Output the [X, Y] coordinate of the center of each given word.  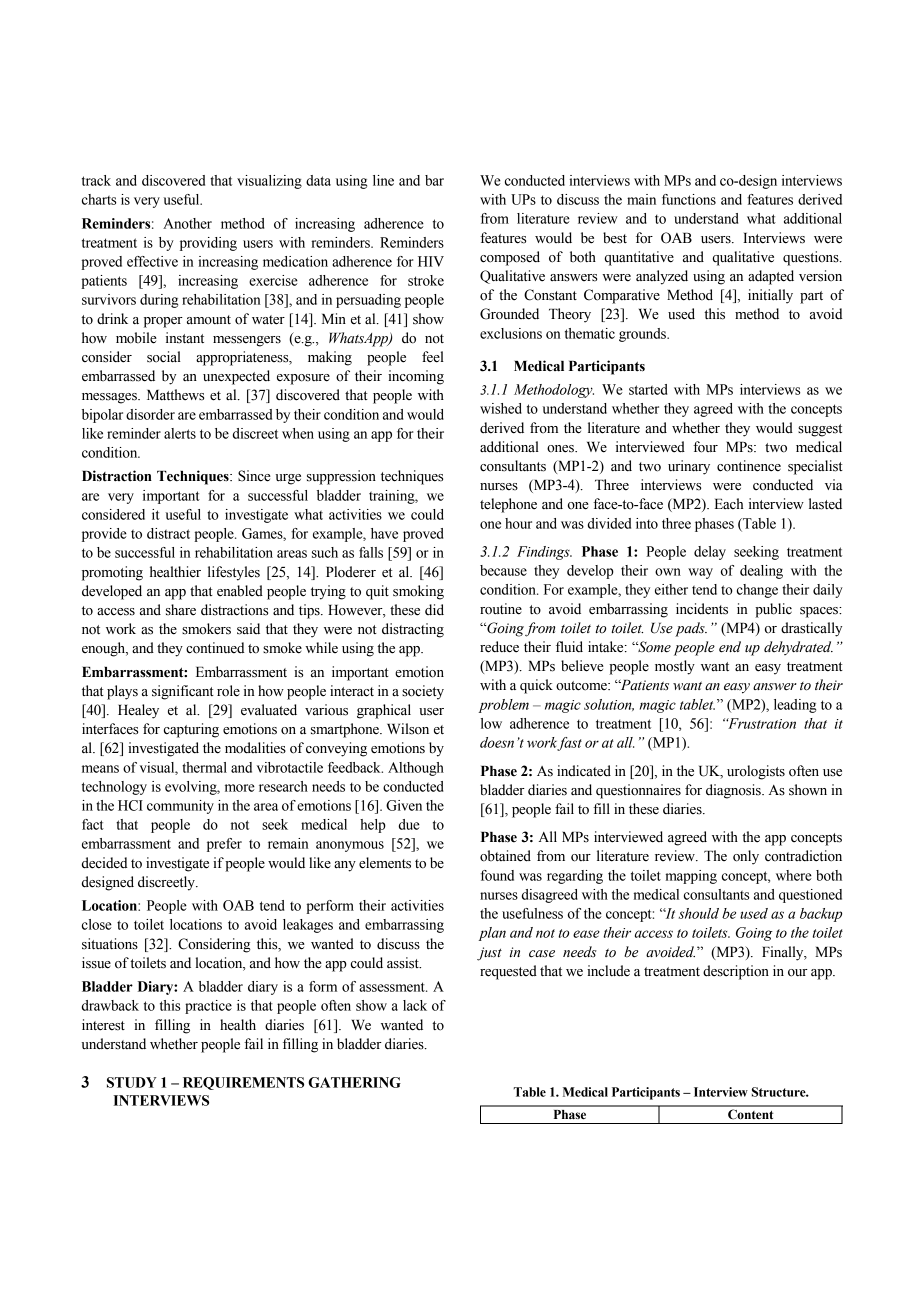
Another [187, 223]
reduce [499, 647]
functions [689, 199]
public [773, 610]
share [181, 610]
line [383, 180]
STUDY [132, 1082]
